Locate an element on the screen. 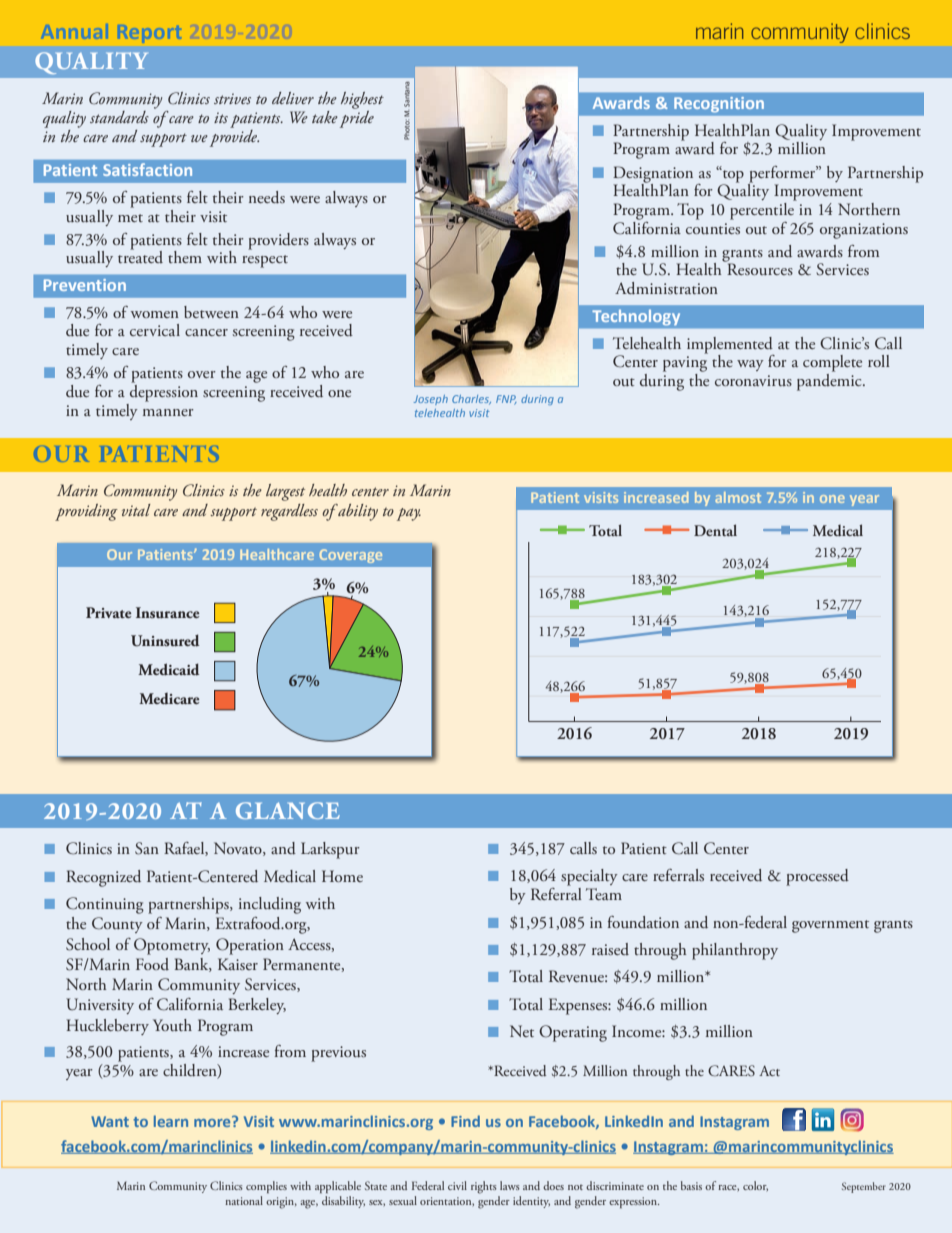  GLANCE is located at coordinates (288, 810).
